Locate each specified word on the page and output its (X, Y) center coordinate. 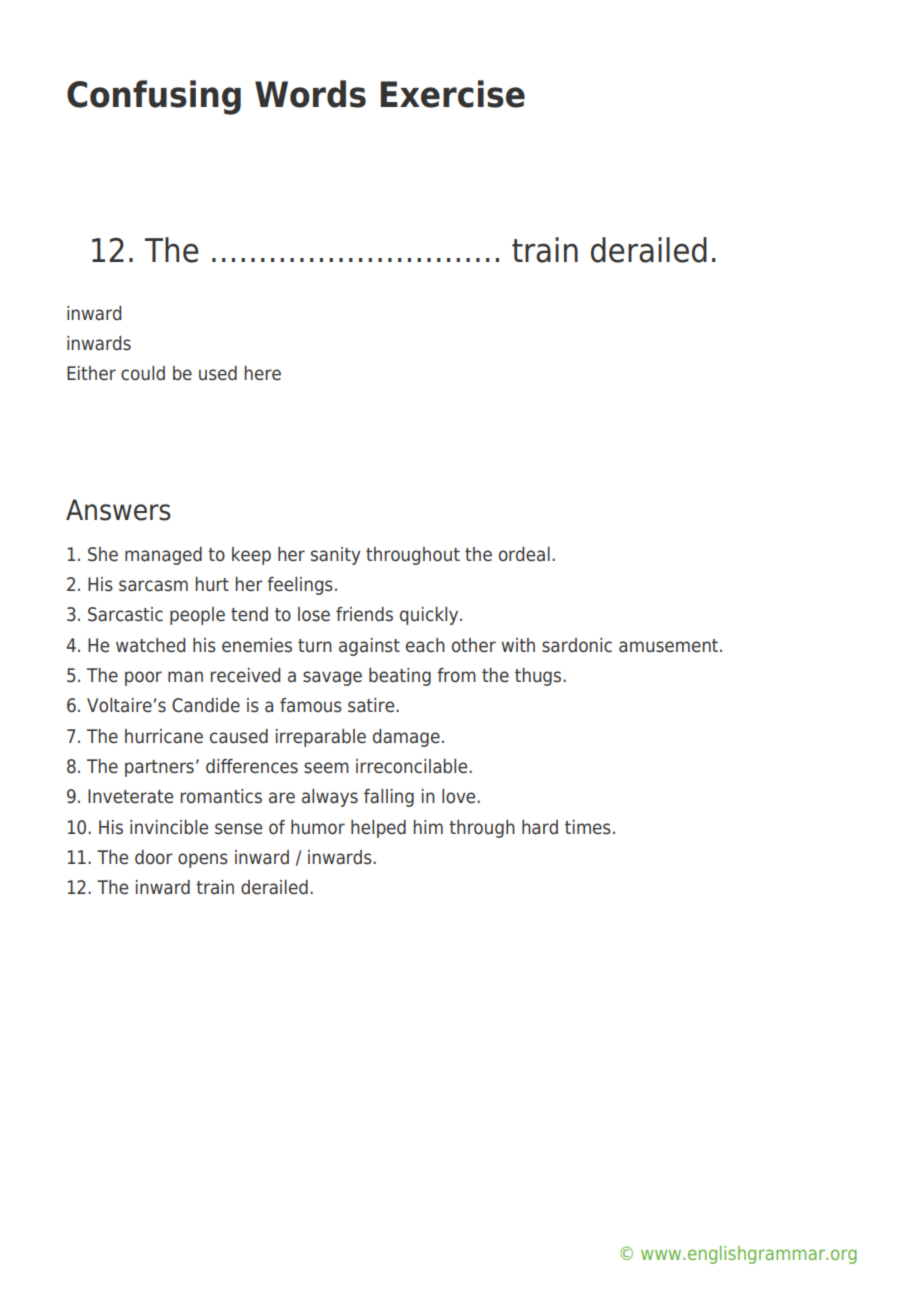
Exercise (453, 94)
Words (310, 94)
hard (540, 827)
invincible (169, 827)
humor (318, 827)
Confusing (154, 97)
